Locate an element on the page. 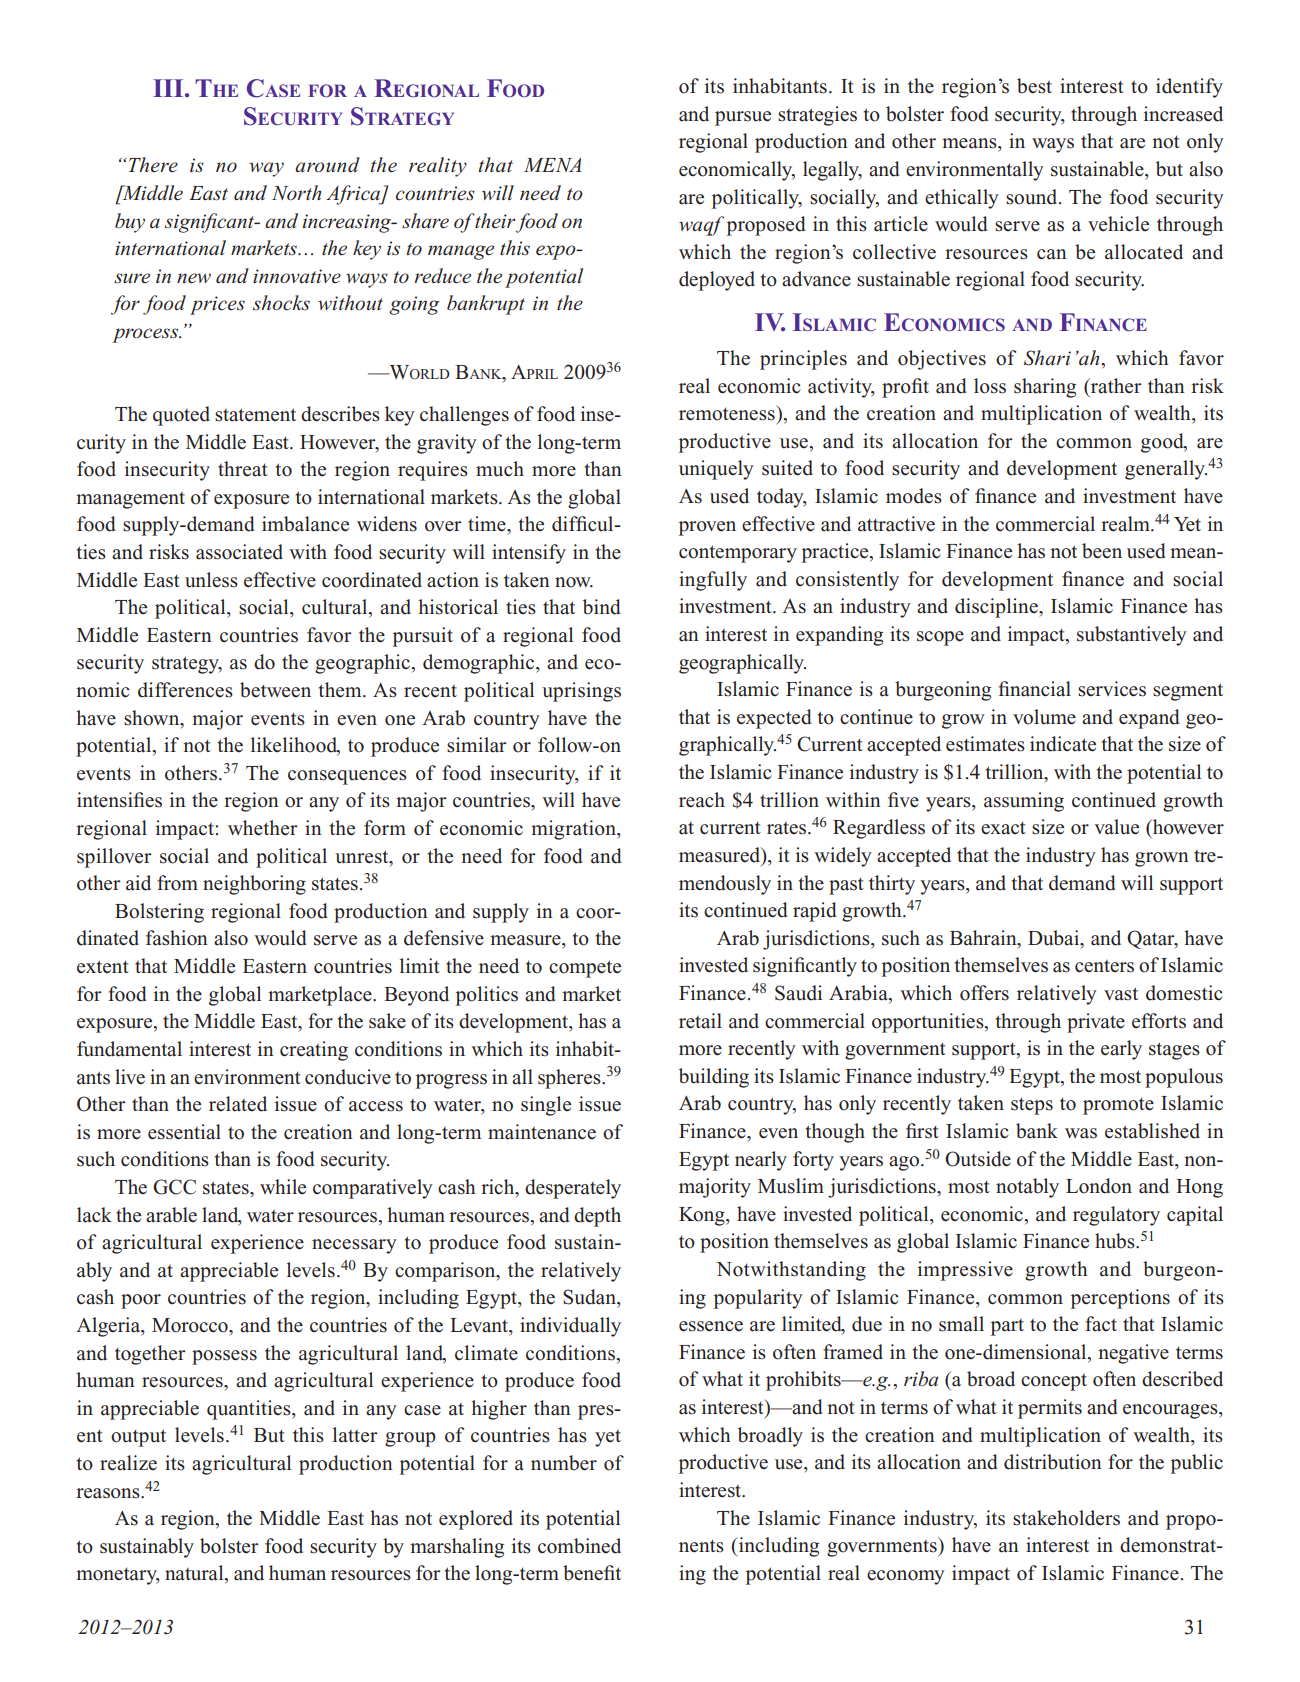 This image has height=1682, width=1300. pursue is located at coordinates (743, 118).
